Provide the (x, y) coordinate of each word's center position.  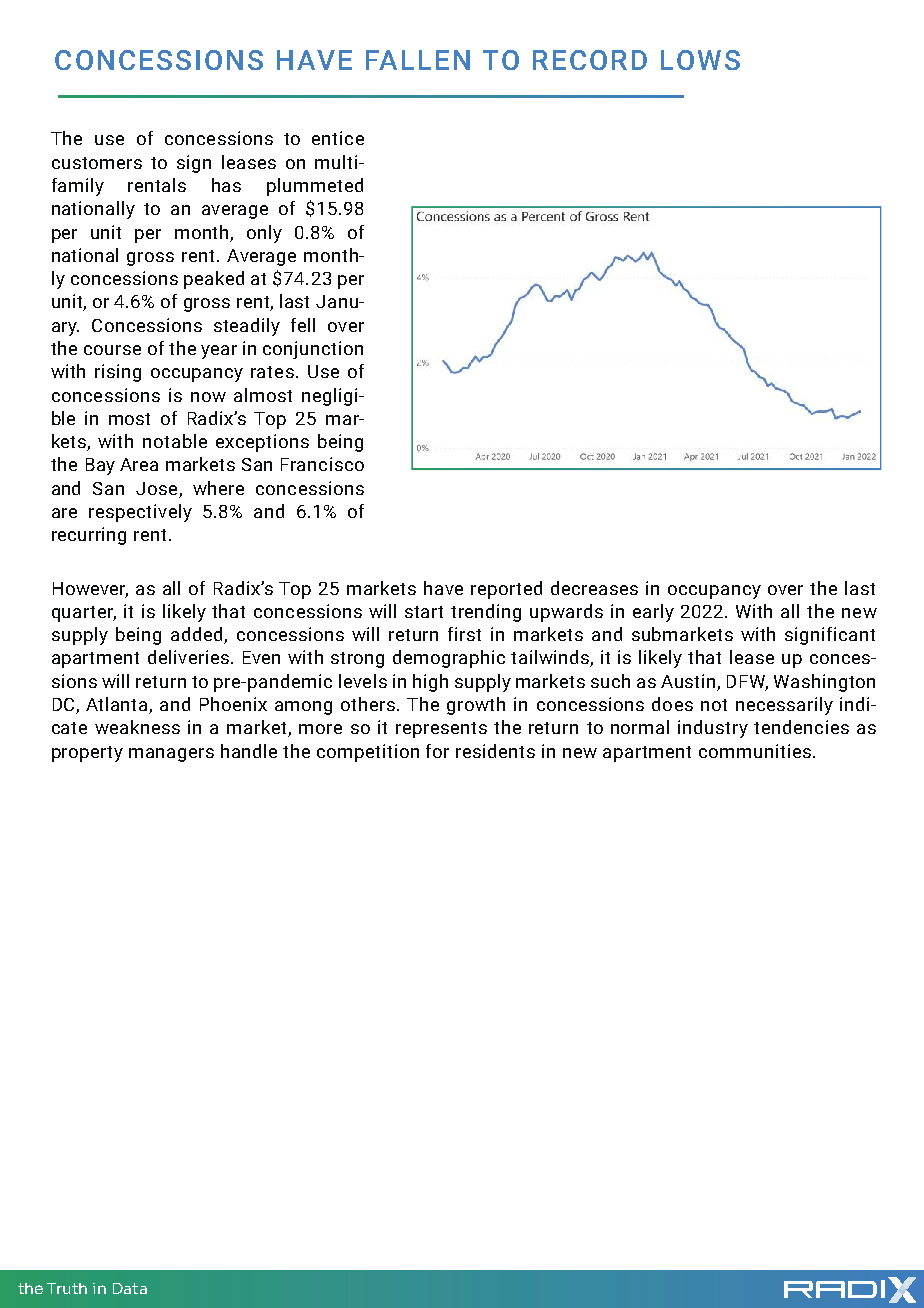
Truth (67, 1288)
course (112, 350)
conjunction (313, 350)
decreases (594, 588)
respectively (140, 513)
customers (97, 163)
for (437, 751)
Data (130, 1288)
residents (495, 751)
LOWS (700, 60)
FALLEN (418, 60)
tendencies (801, 727)
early (653, 613)
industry (713, 729)
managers (171, 755)
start (424, 612)
